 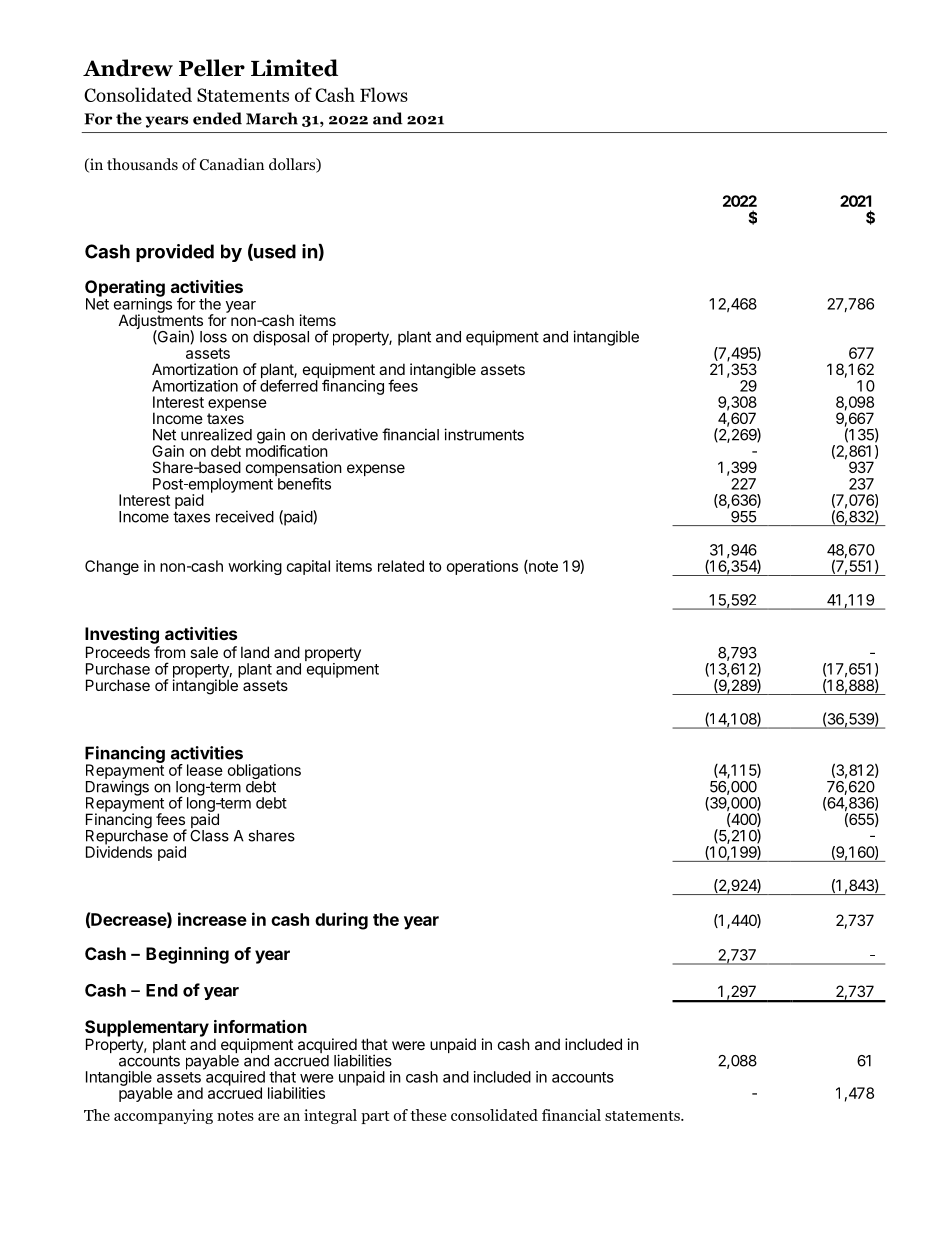 What do you see at coordinates (163, 1116) in the screenshot?
I see `accompanying` at bounding box center [163, 1116].
